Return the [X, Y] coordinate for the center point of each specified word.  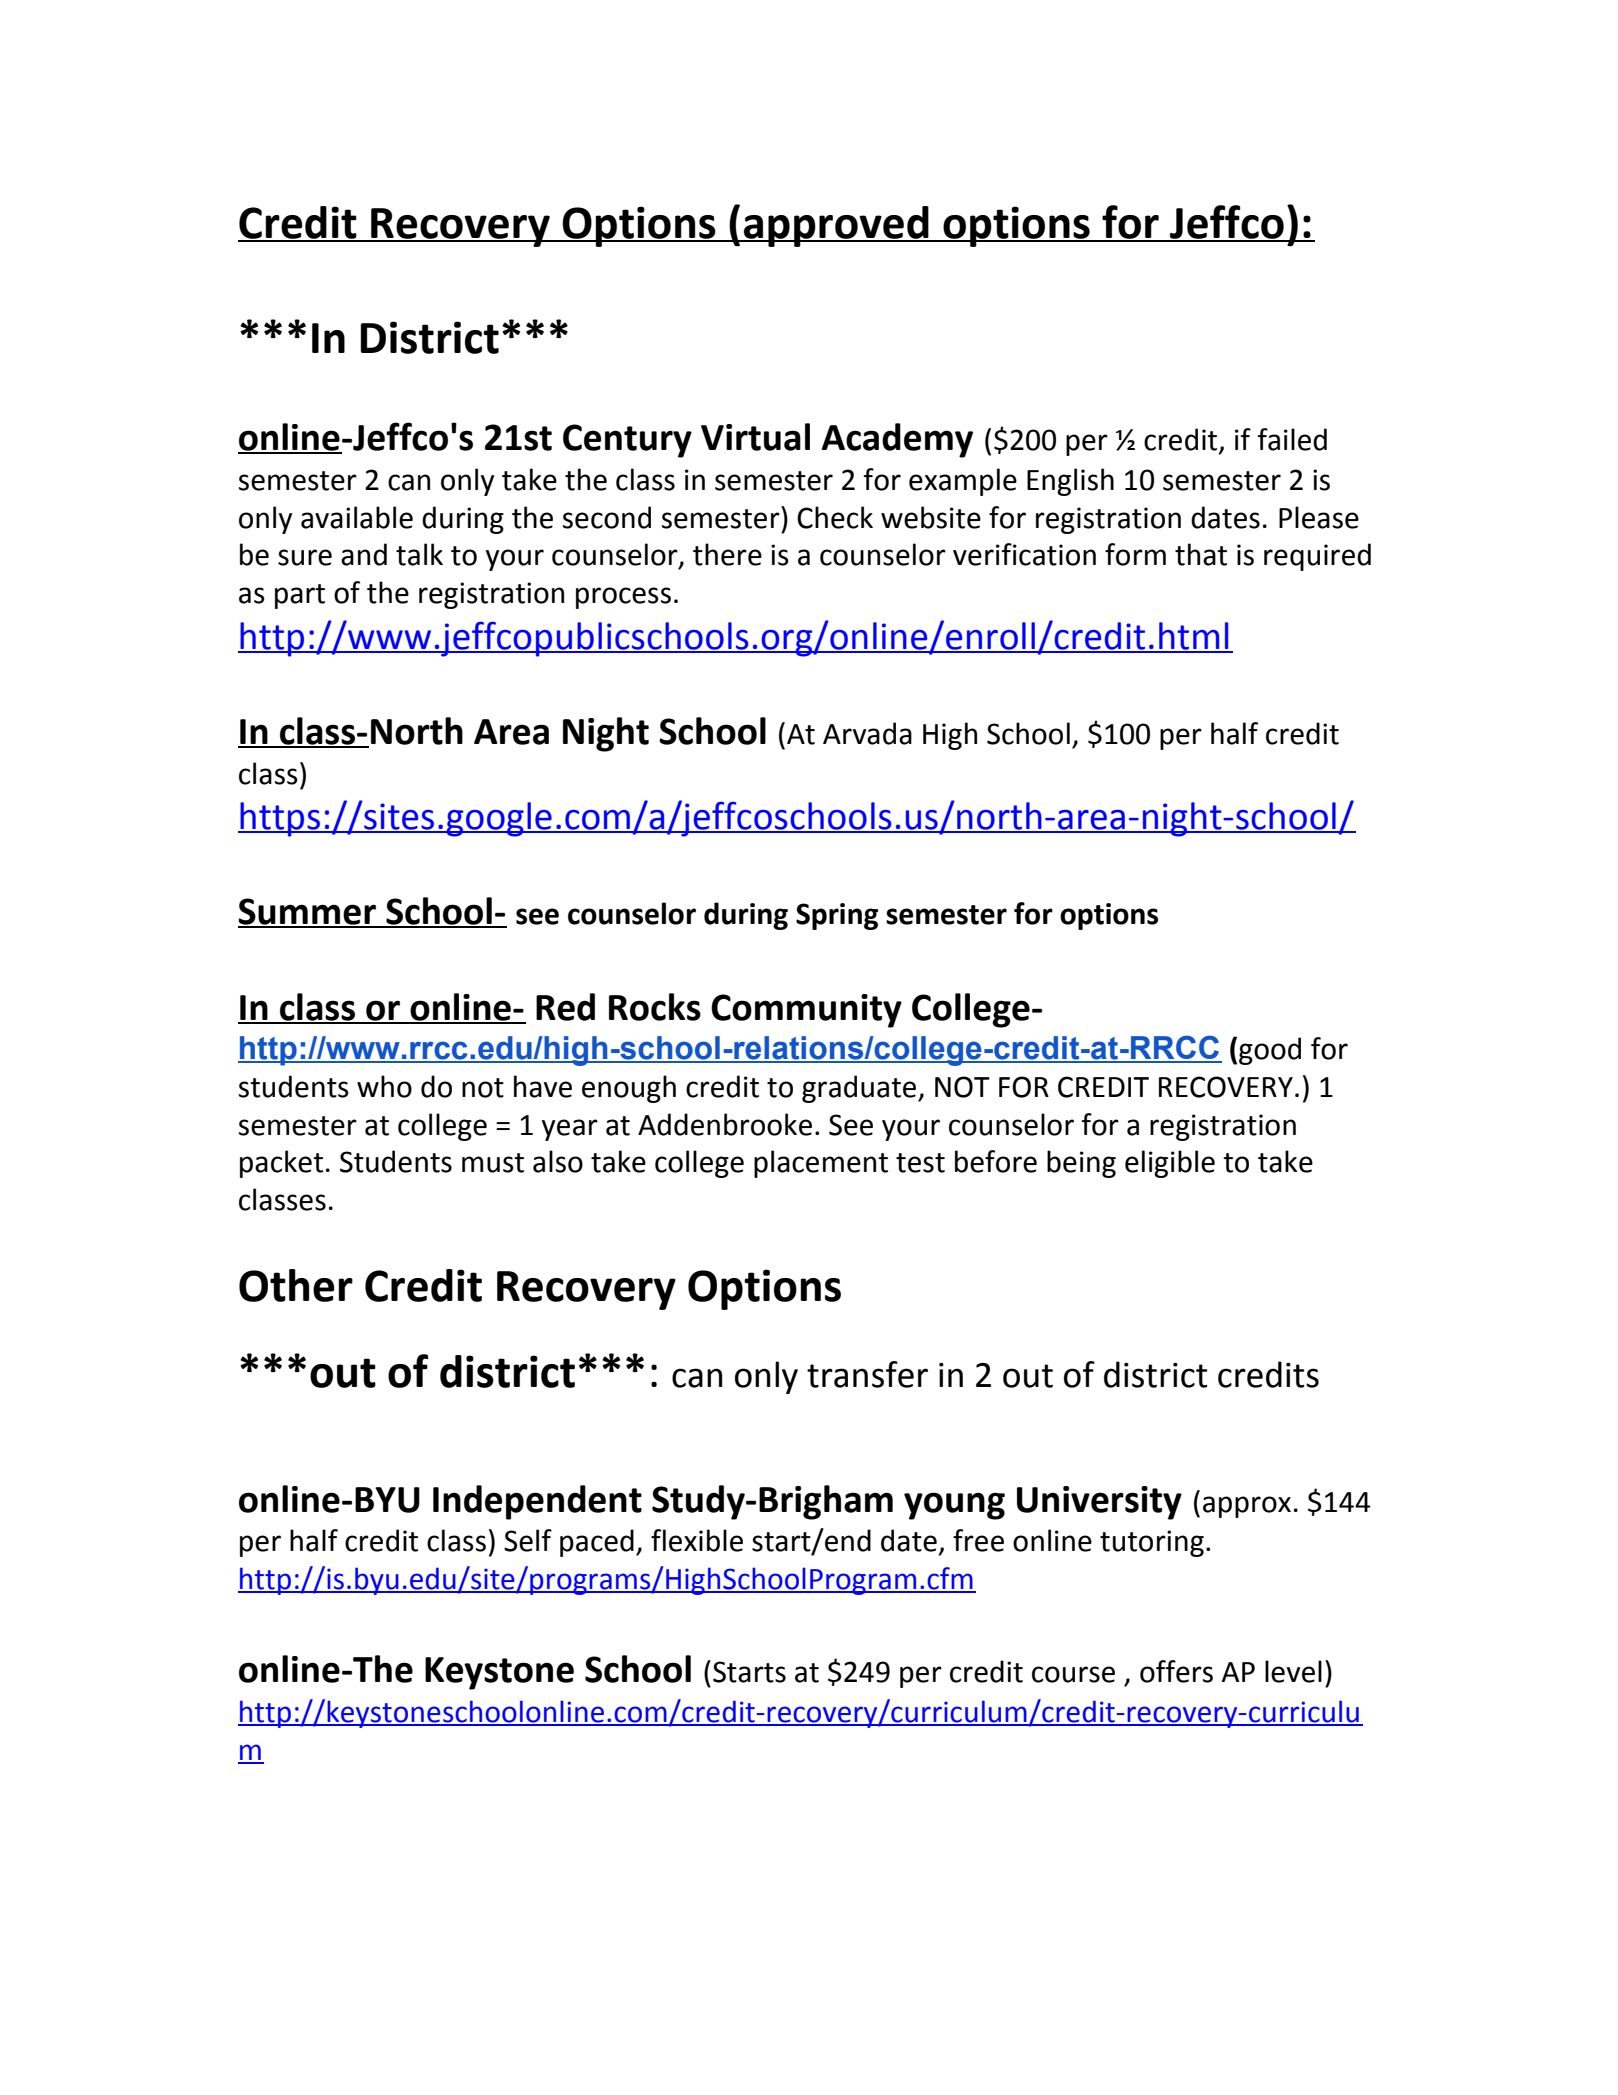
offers [1176, 1671]
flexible [697, 1540]
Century [627, 441]
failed [1292, 439]
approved [836, 226]
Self [528, 1540]
